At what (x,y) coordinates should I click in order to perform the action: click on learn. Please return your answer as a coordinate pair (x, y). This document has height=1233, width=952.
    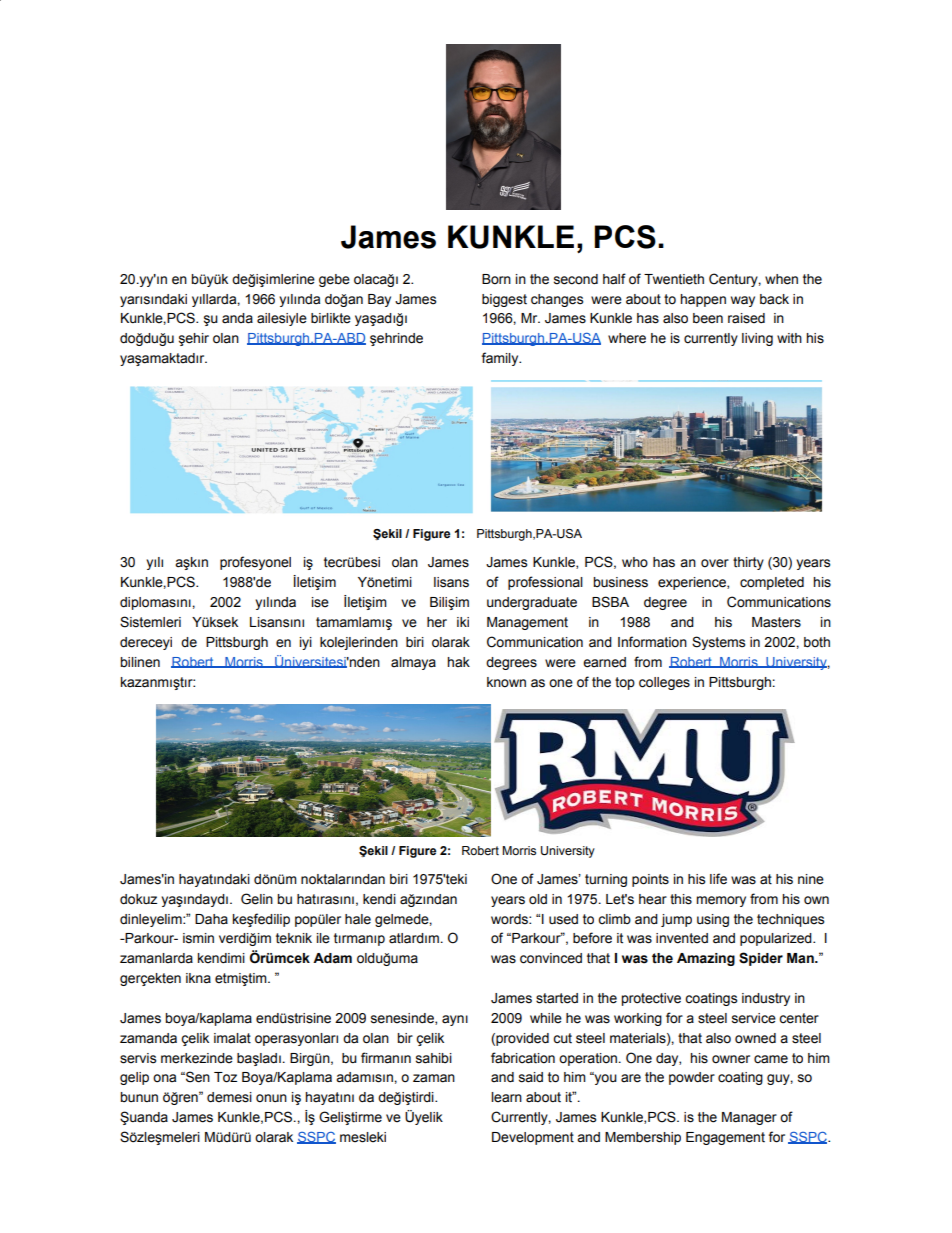
    Looking at the image, I should click on (506, 1097).
